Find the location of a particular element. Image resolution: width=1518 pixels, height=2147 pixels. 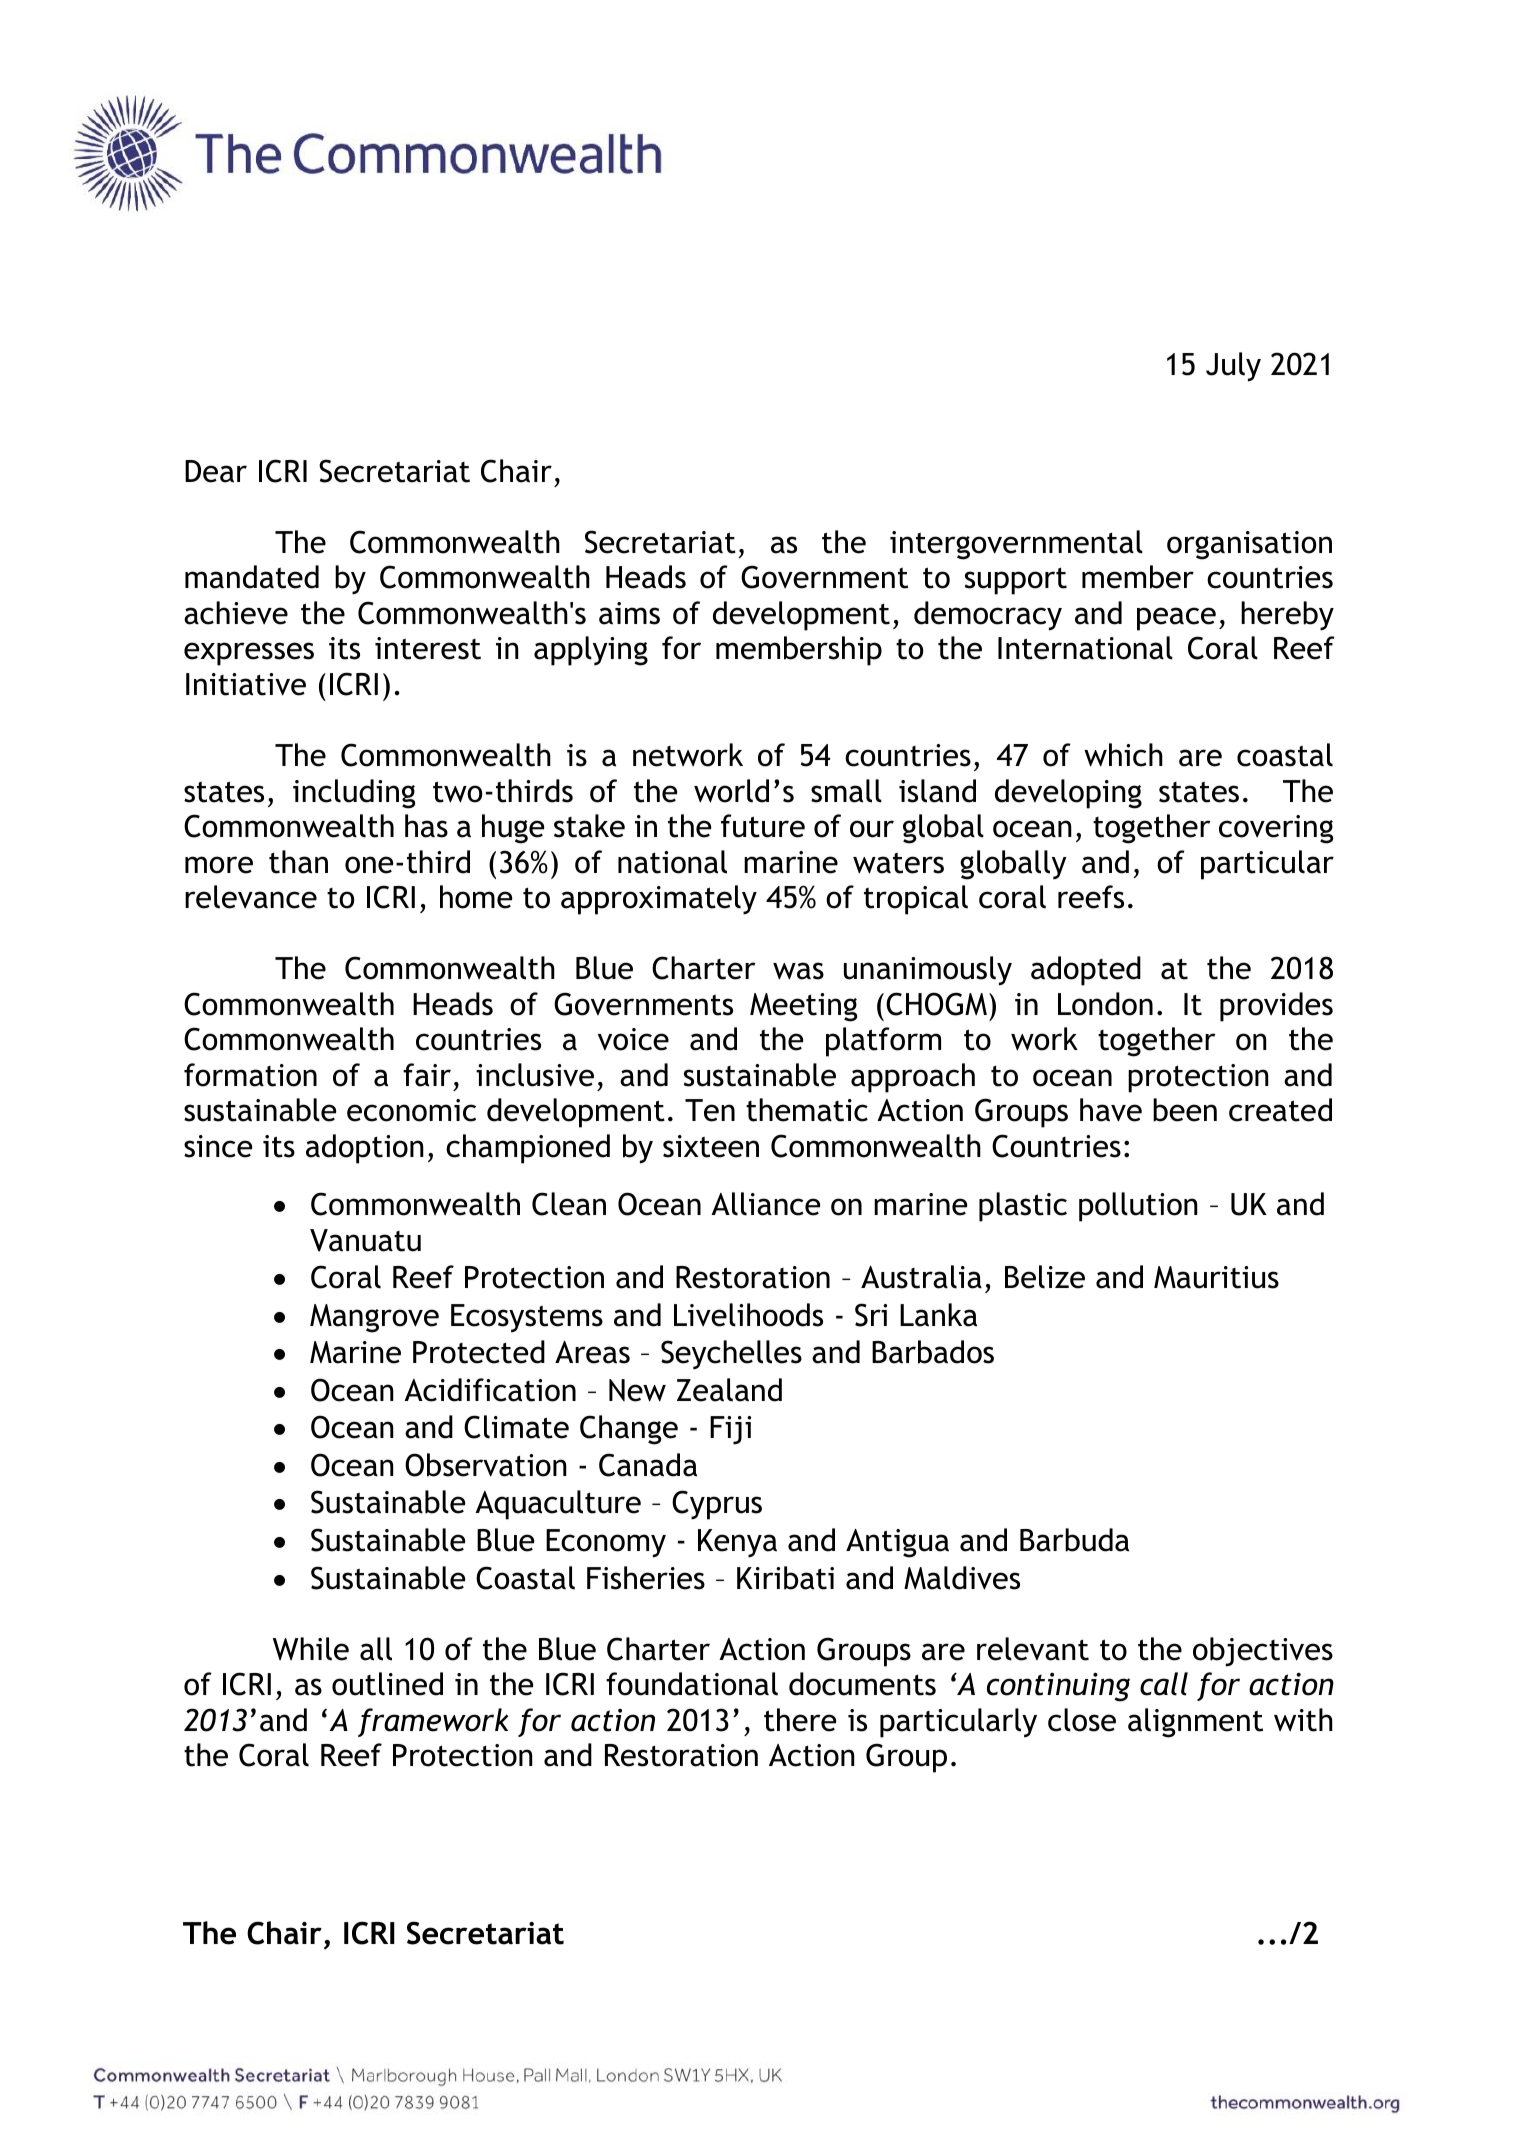

outlined is located at coordinates (387, 1684).
